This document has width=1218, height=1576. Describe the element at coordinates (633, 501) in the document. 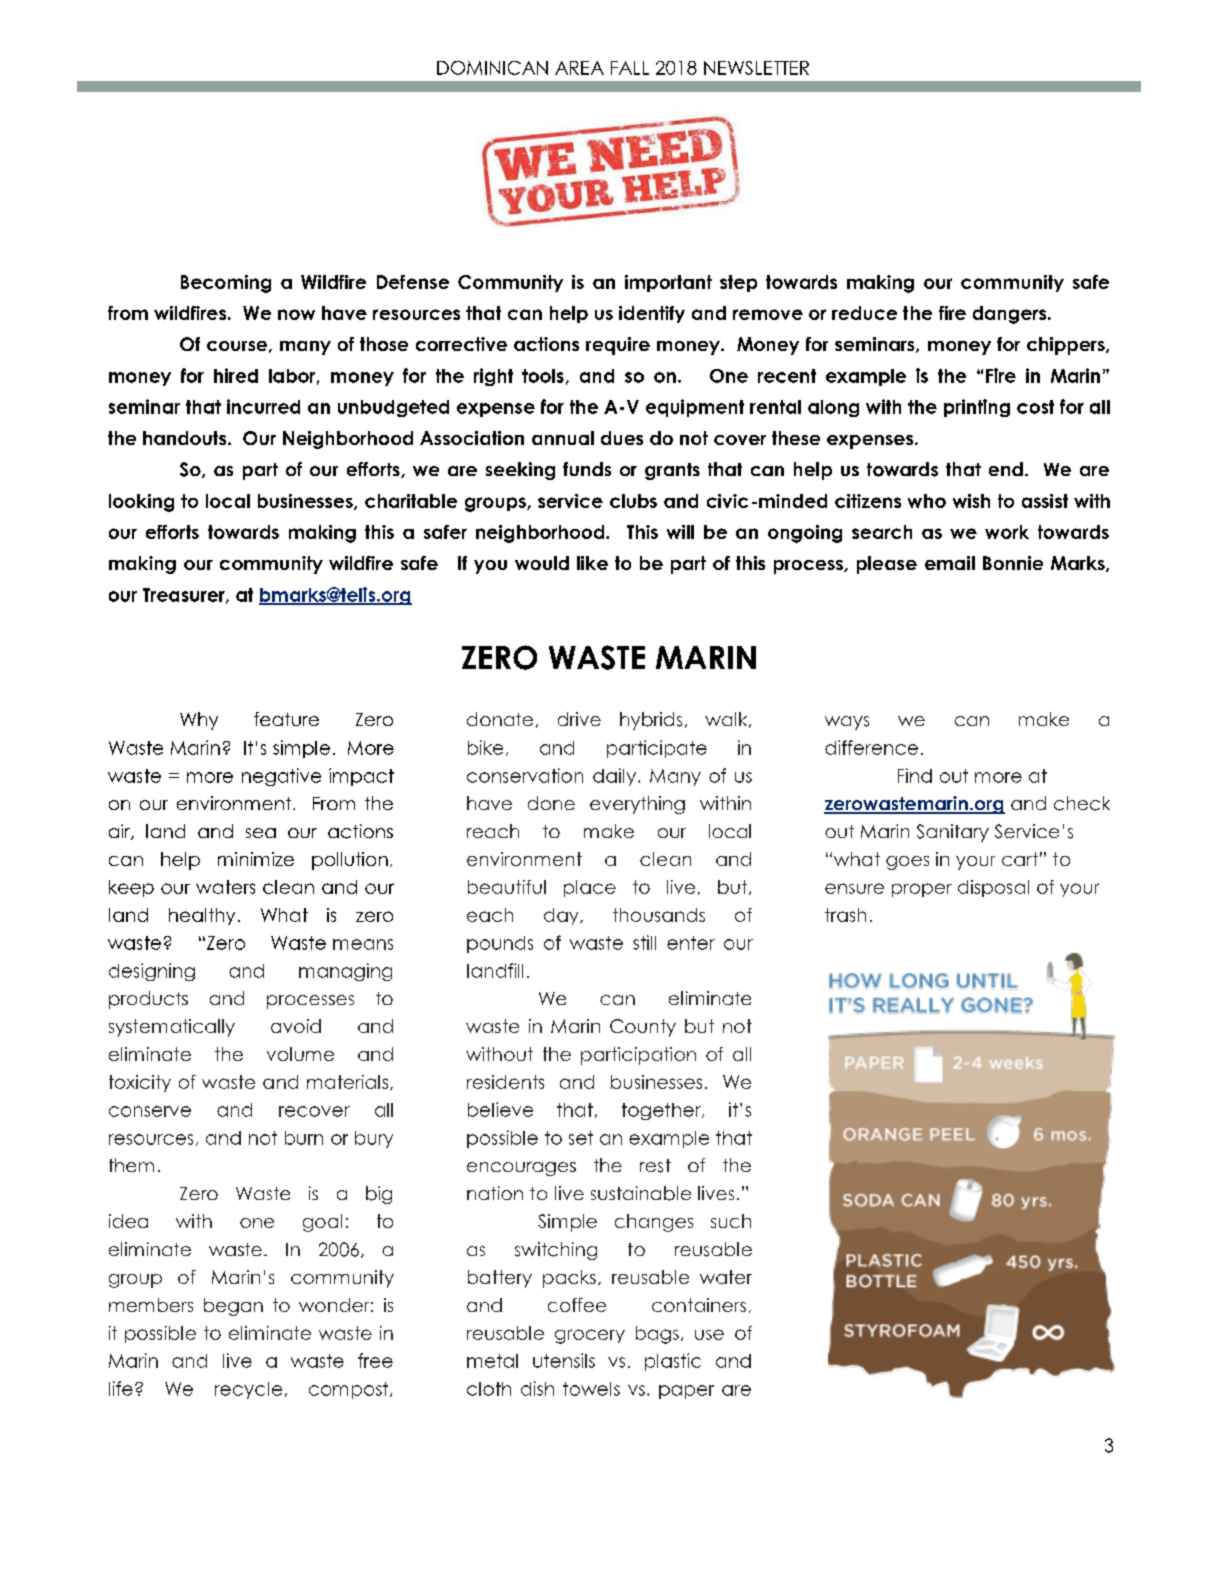

I see `clubs` at that location.
